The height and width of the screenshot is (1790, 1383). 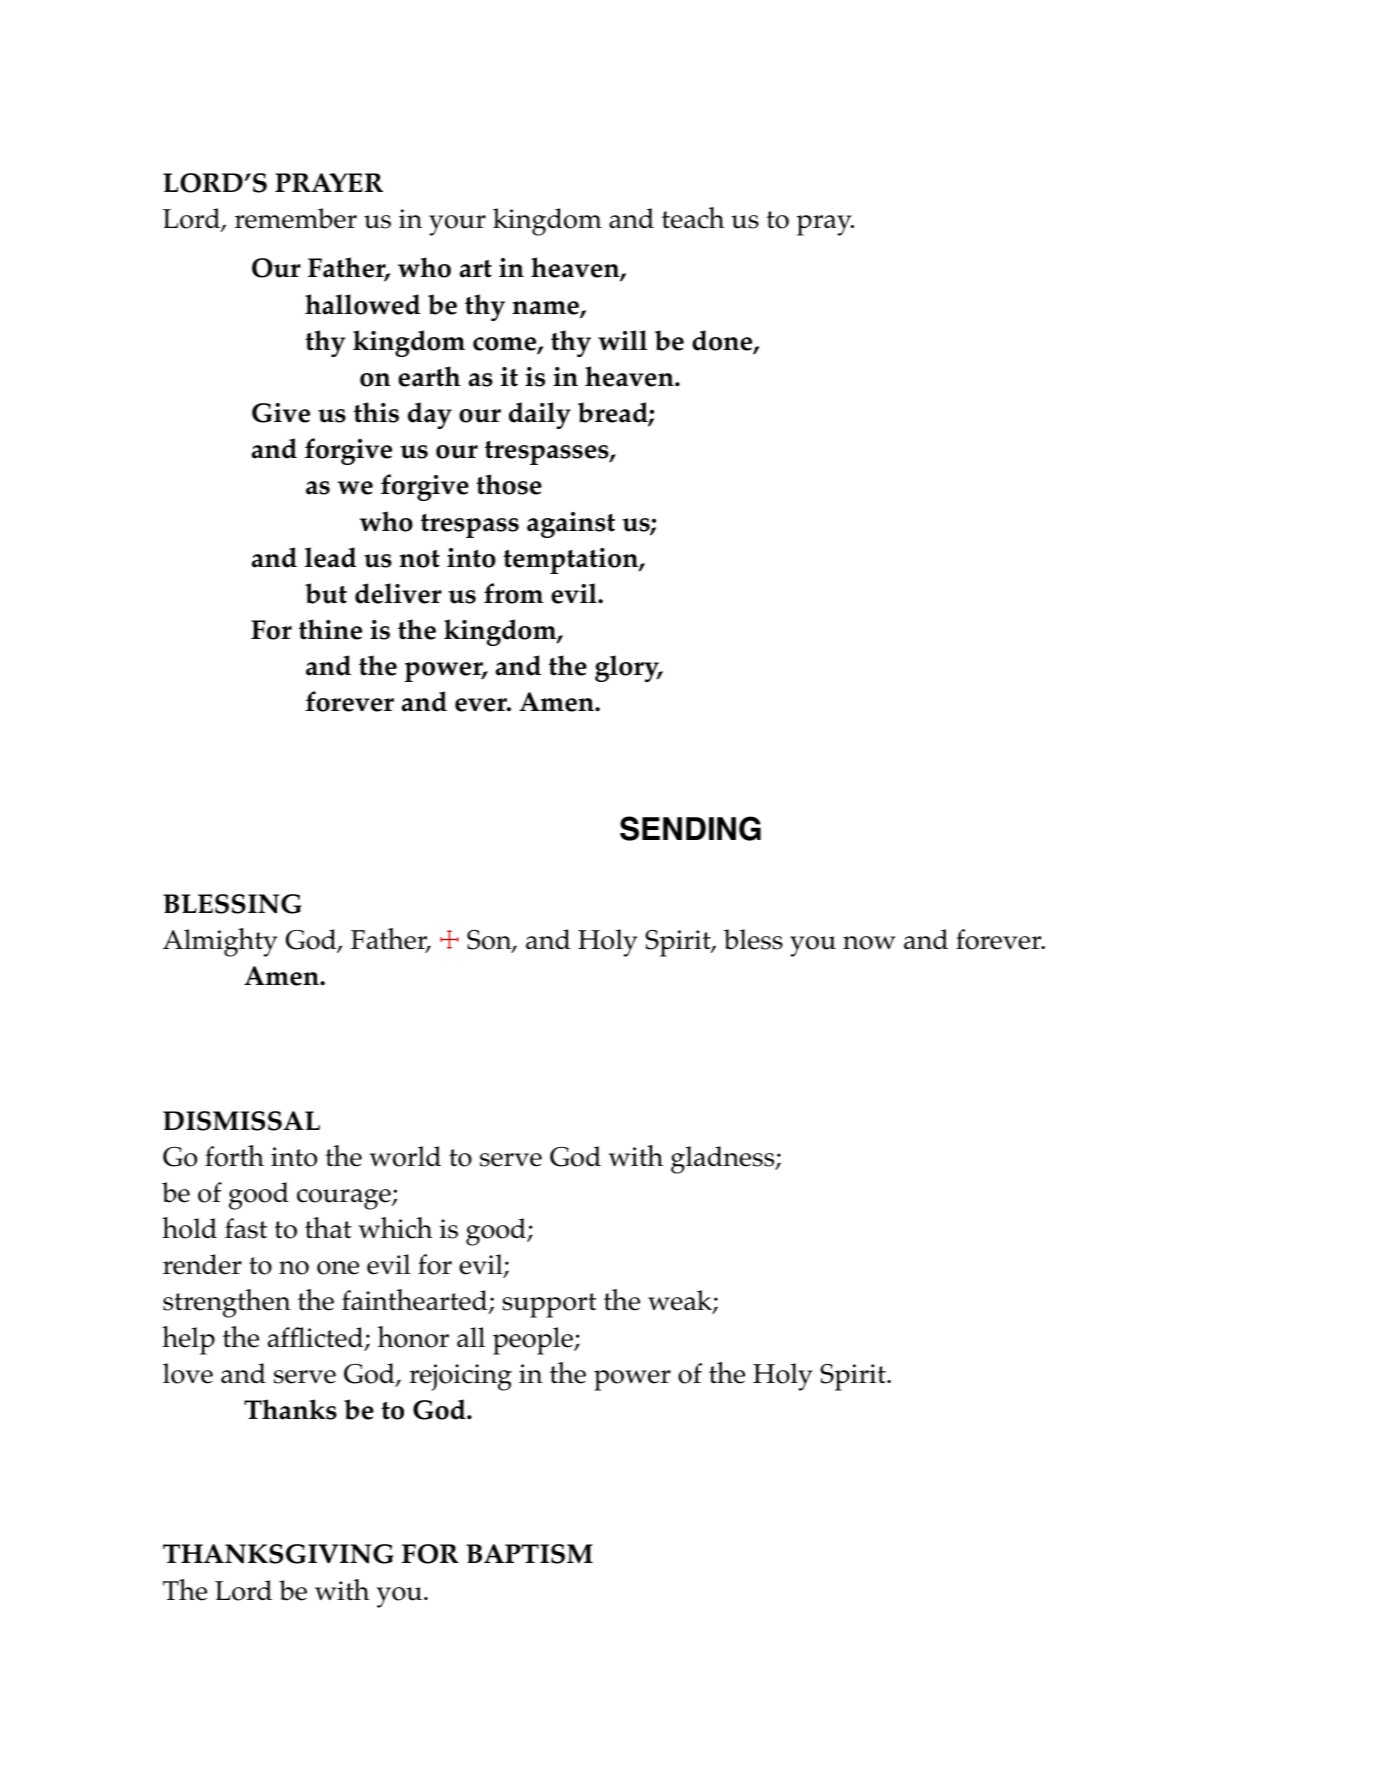 I want to click on support, so click(x=550, y=1305).
